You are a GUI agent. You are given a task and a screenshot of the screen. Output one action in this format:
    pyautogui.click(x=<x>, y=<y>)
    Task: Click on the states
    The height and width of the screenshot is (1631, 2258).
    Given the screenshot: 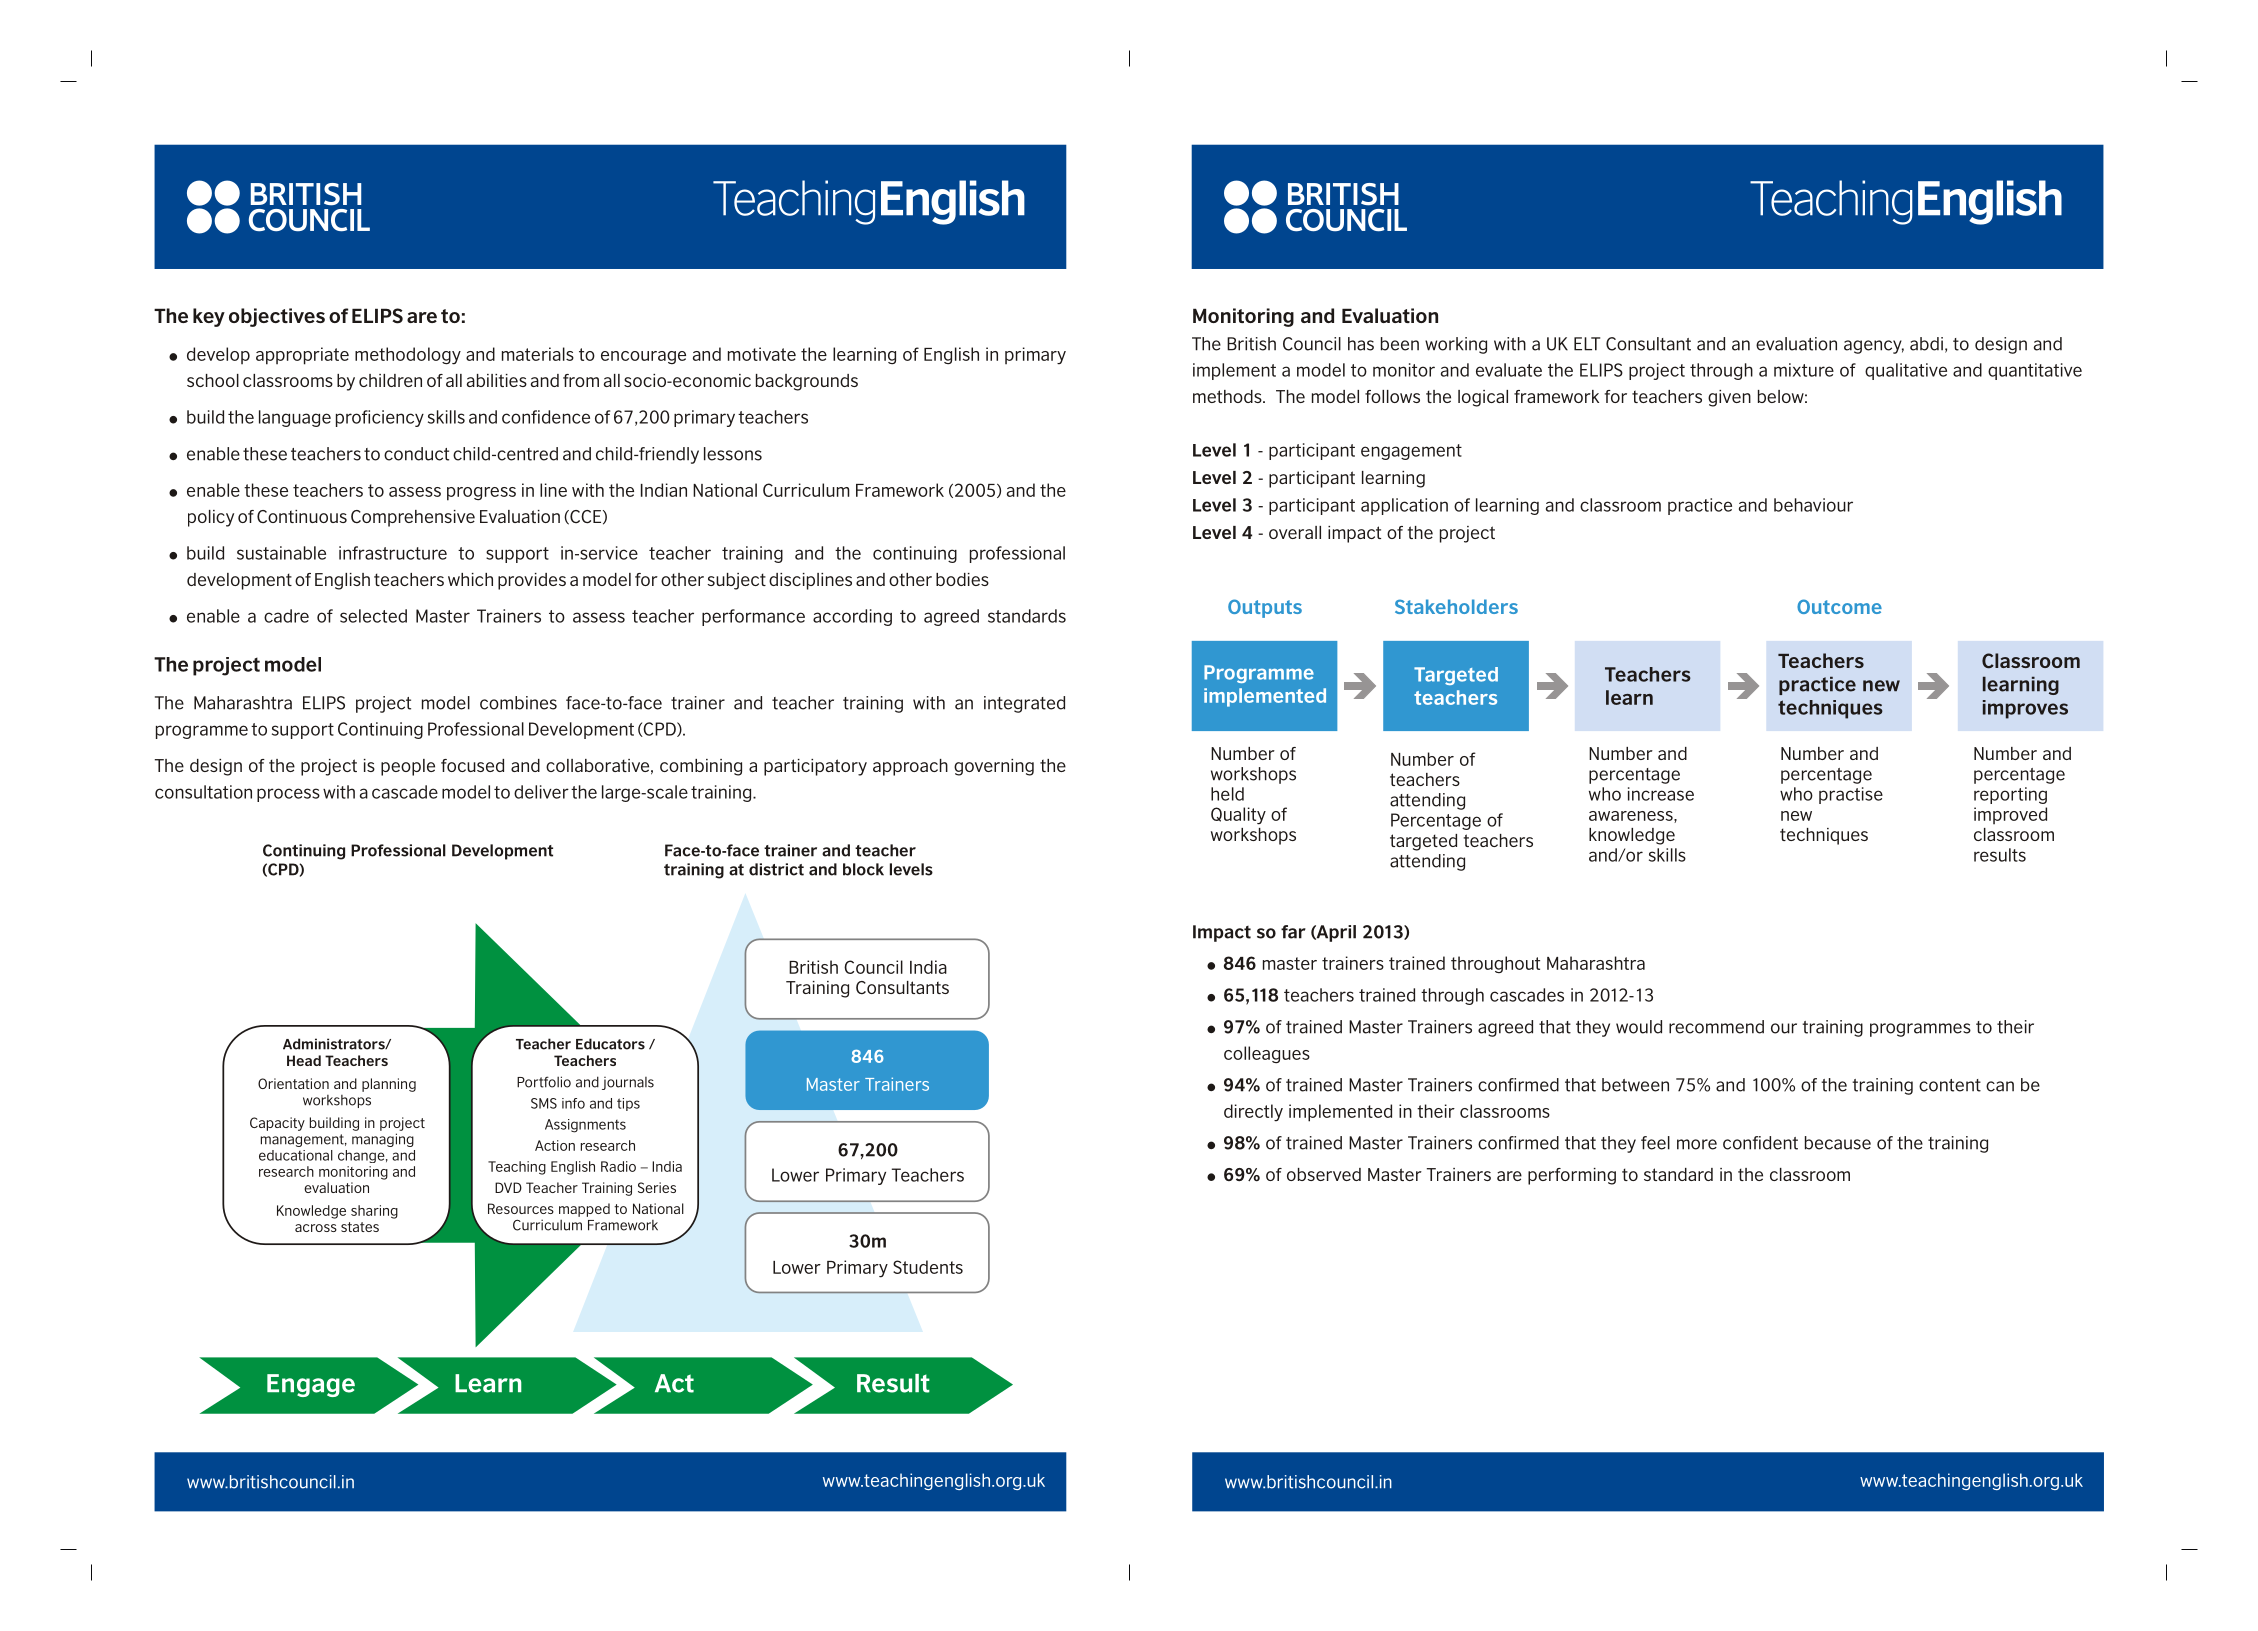 What is the action you would take?
    pyautogui.click(x=360, y=1227)
